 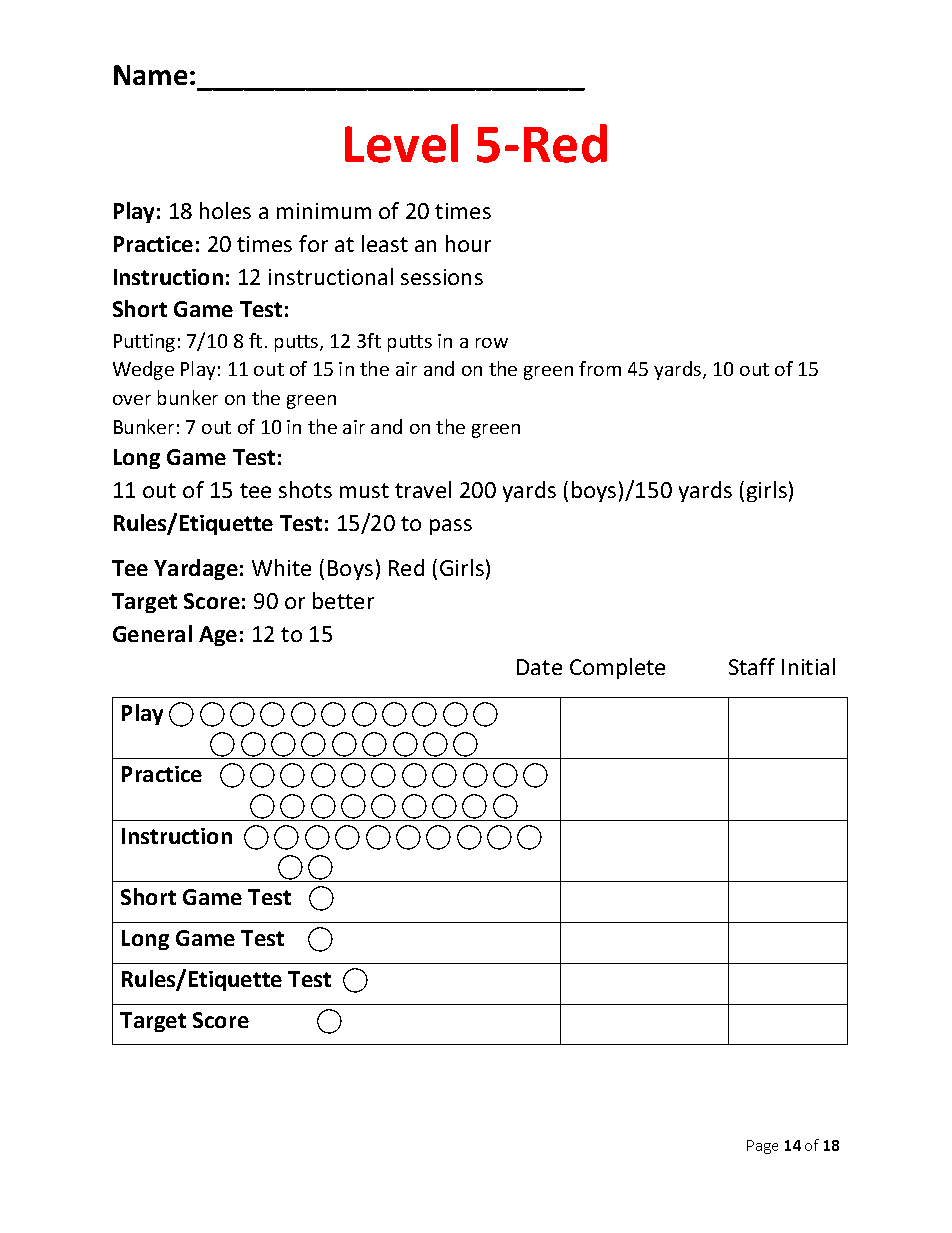 What do you see at coordinates (752, 666) in the document?
I see `Staff` at bounding box center [752, 666].
